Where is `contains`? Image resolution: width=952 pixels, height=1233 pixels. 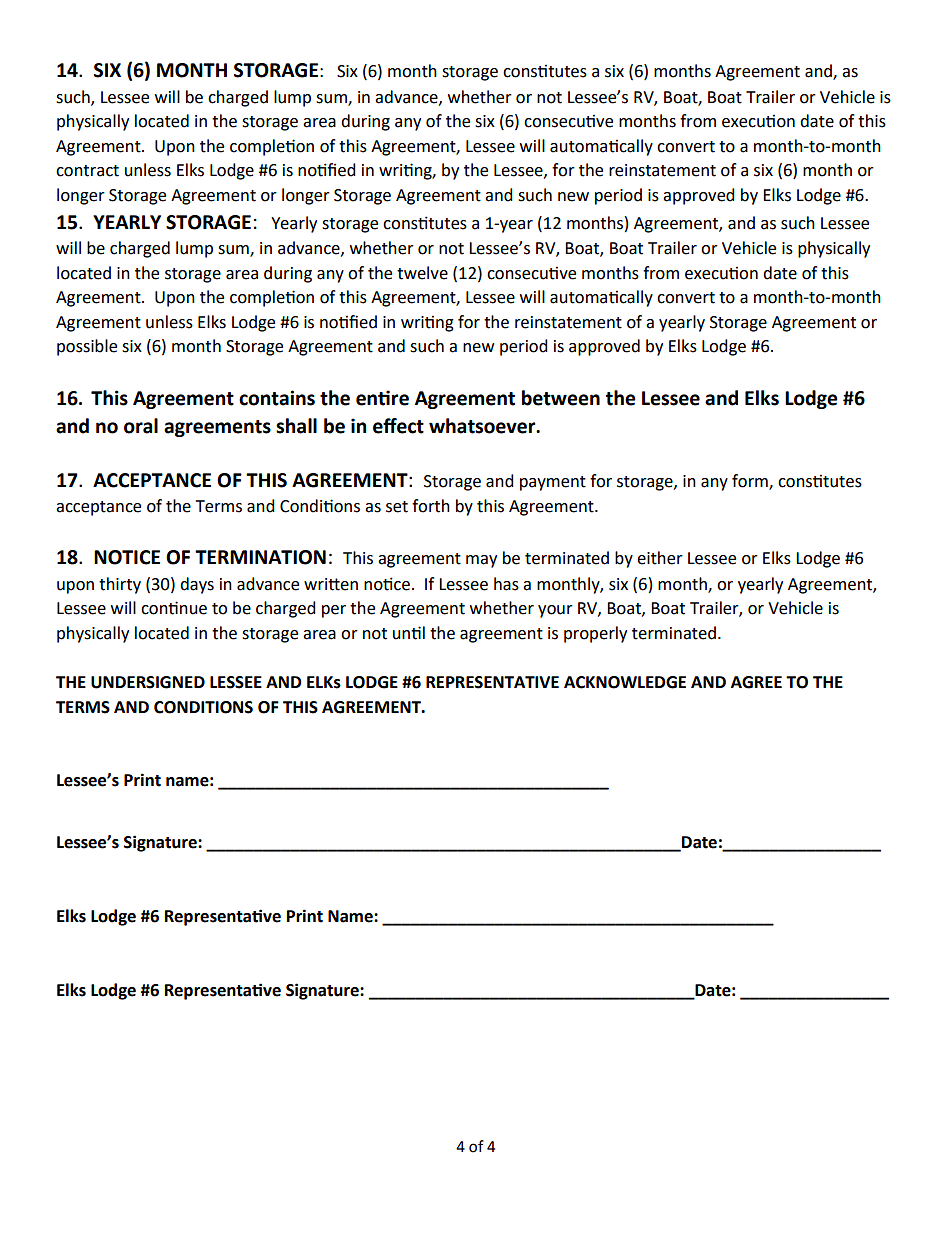
contains is located at coordinates (277, 398).
